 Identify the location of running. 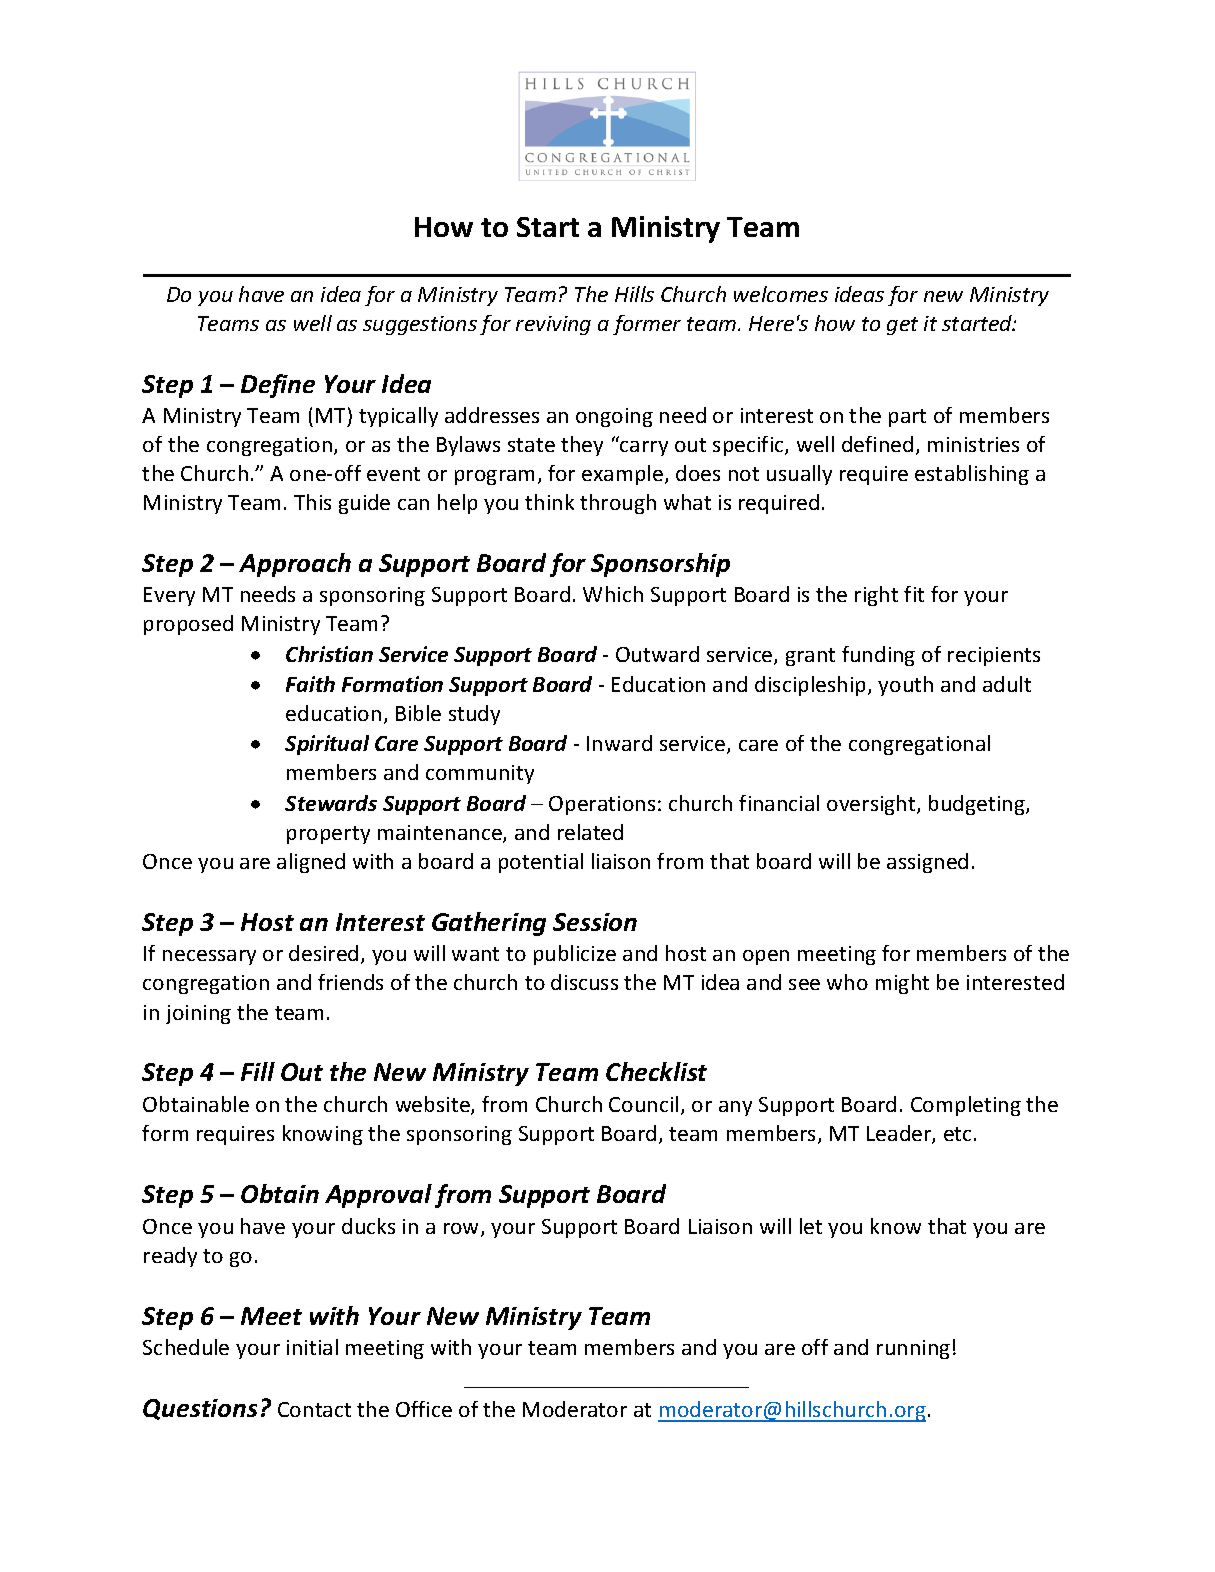
(913, 1349).
